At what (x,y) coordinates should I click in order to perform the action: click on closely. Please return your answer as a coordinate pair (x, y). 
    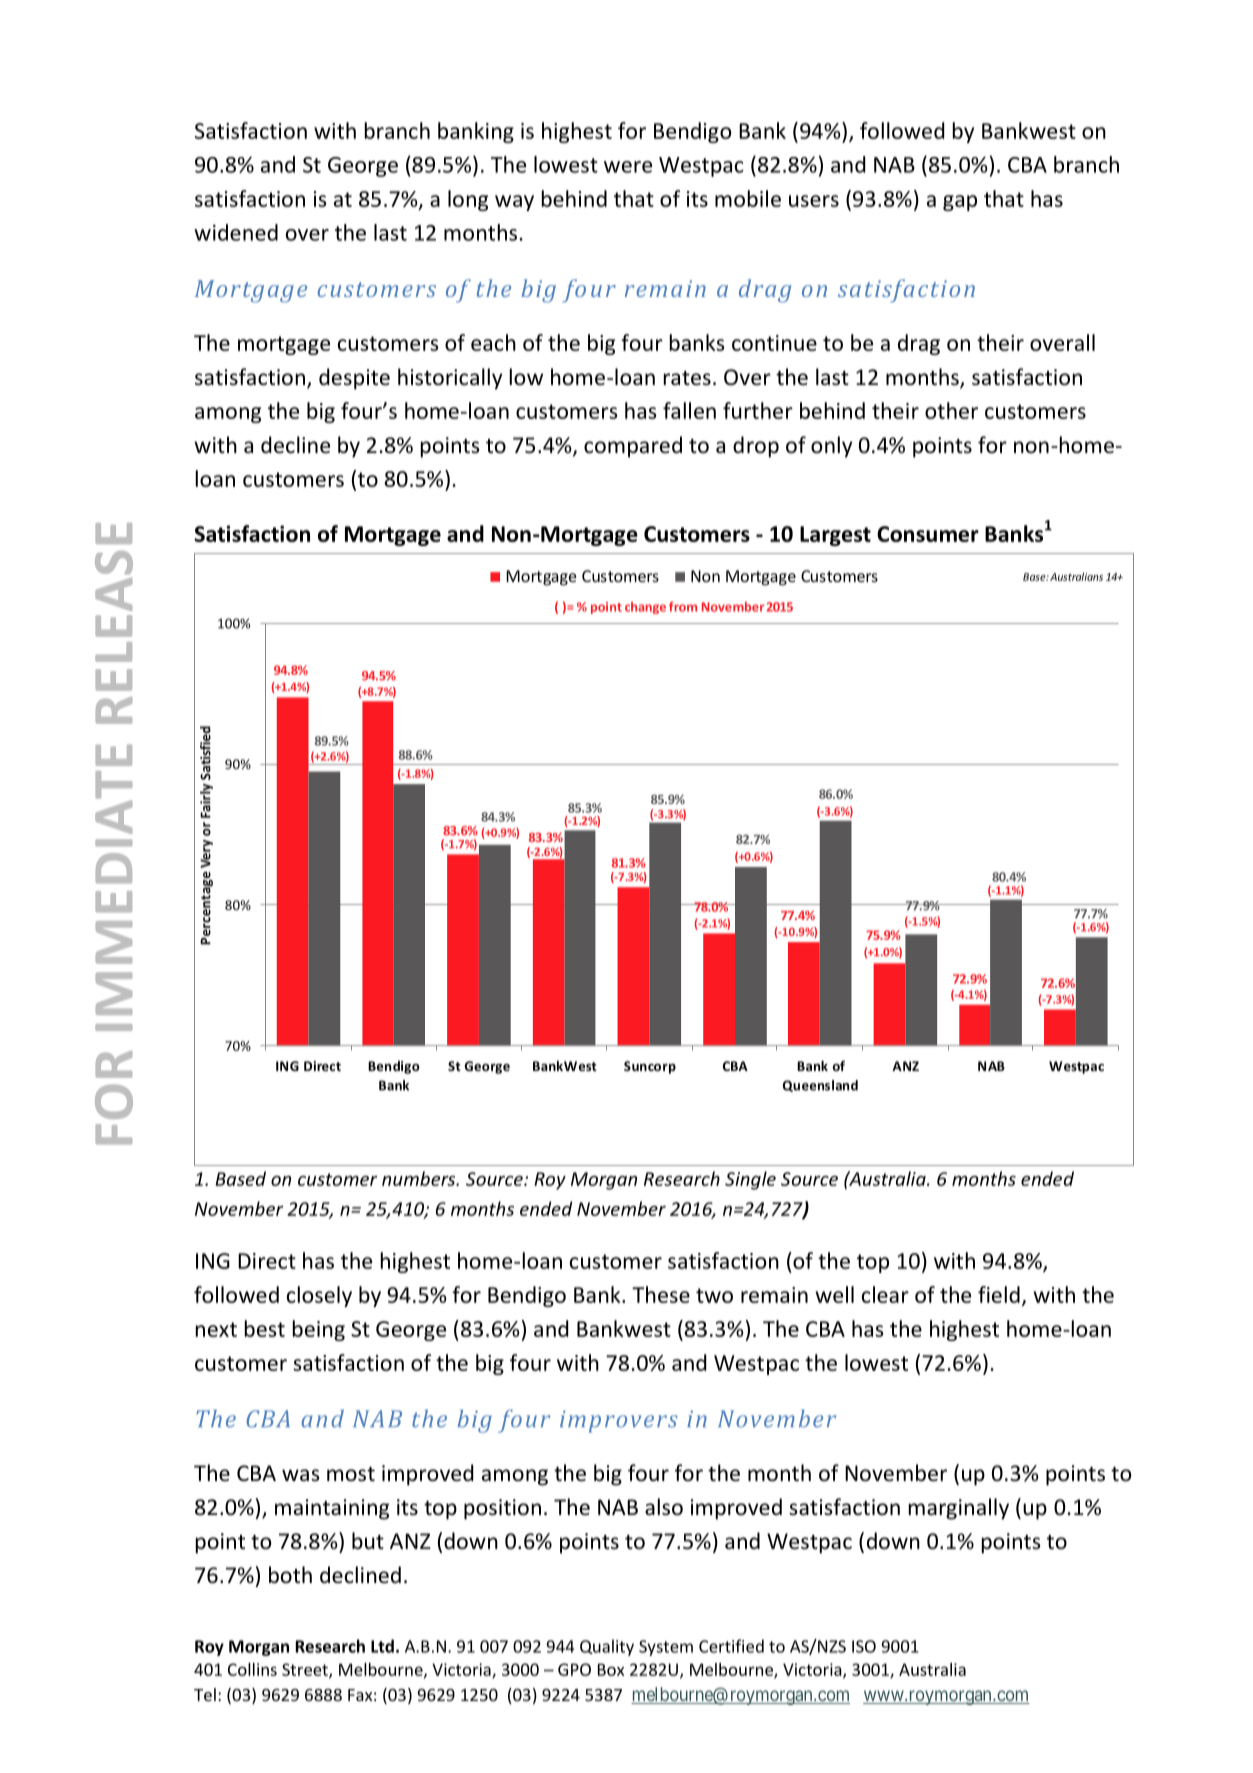
    Looking at the image, I should click on (319, 1296).
